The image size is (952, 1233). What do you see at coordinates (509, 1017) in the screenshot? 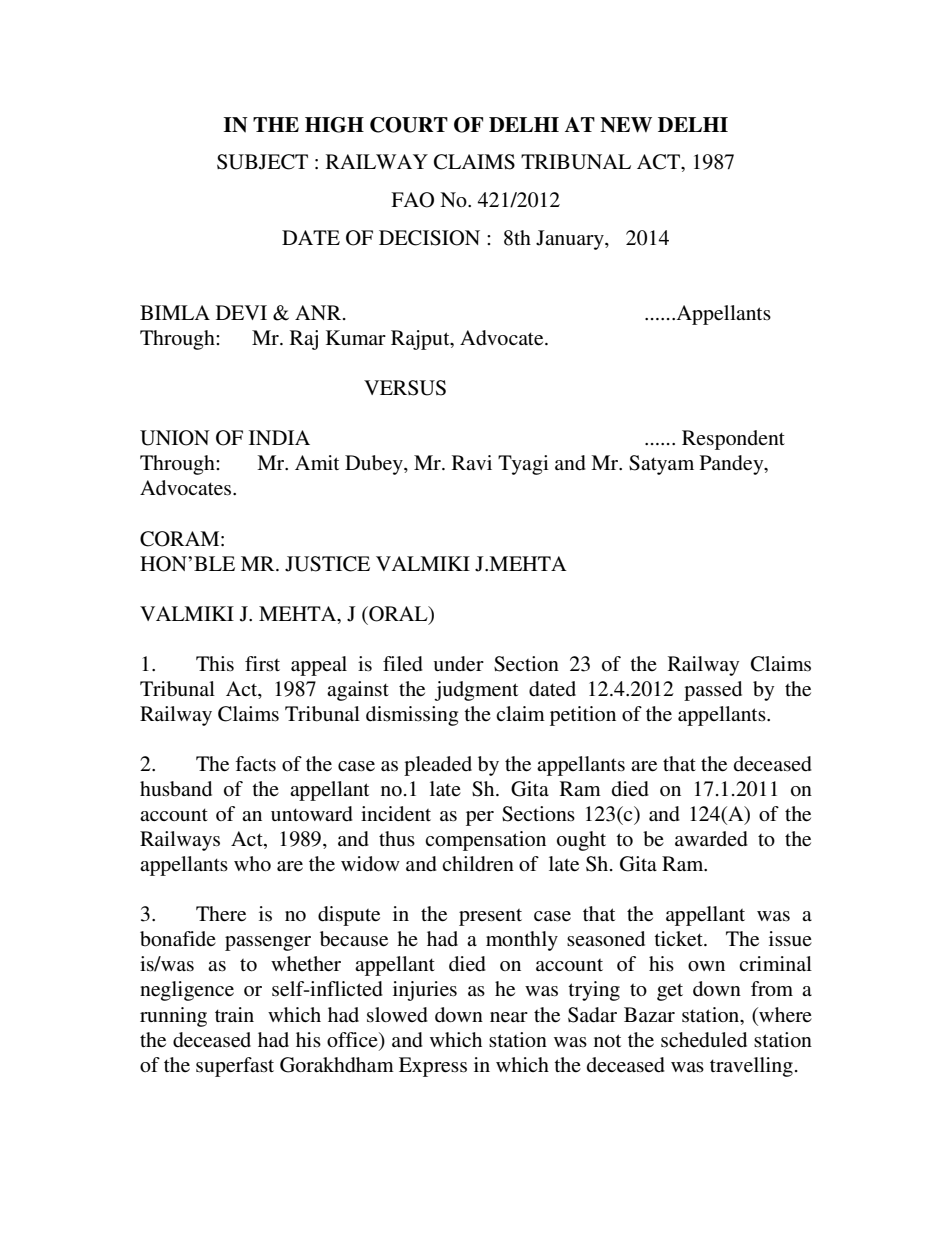
I see `near` at bounding box center [509, 1017].
